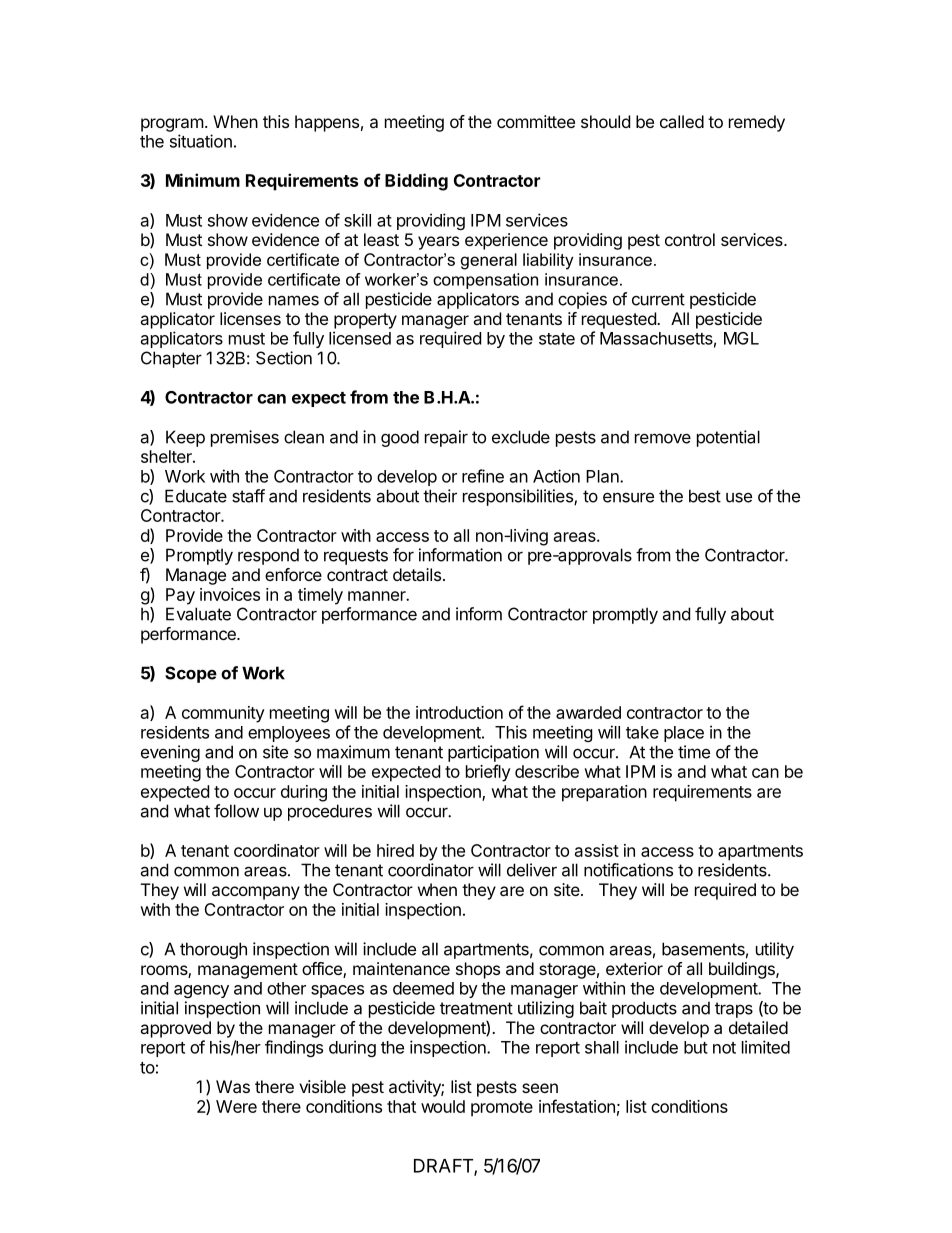 The height and width of the screenshot is (1233, 952). I want to click on promote, so click(502, 1109).
